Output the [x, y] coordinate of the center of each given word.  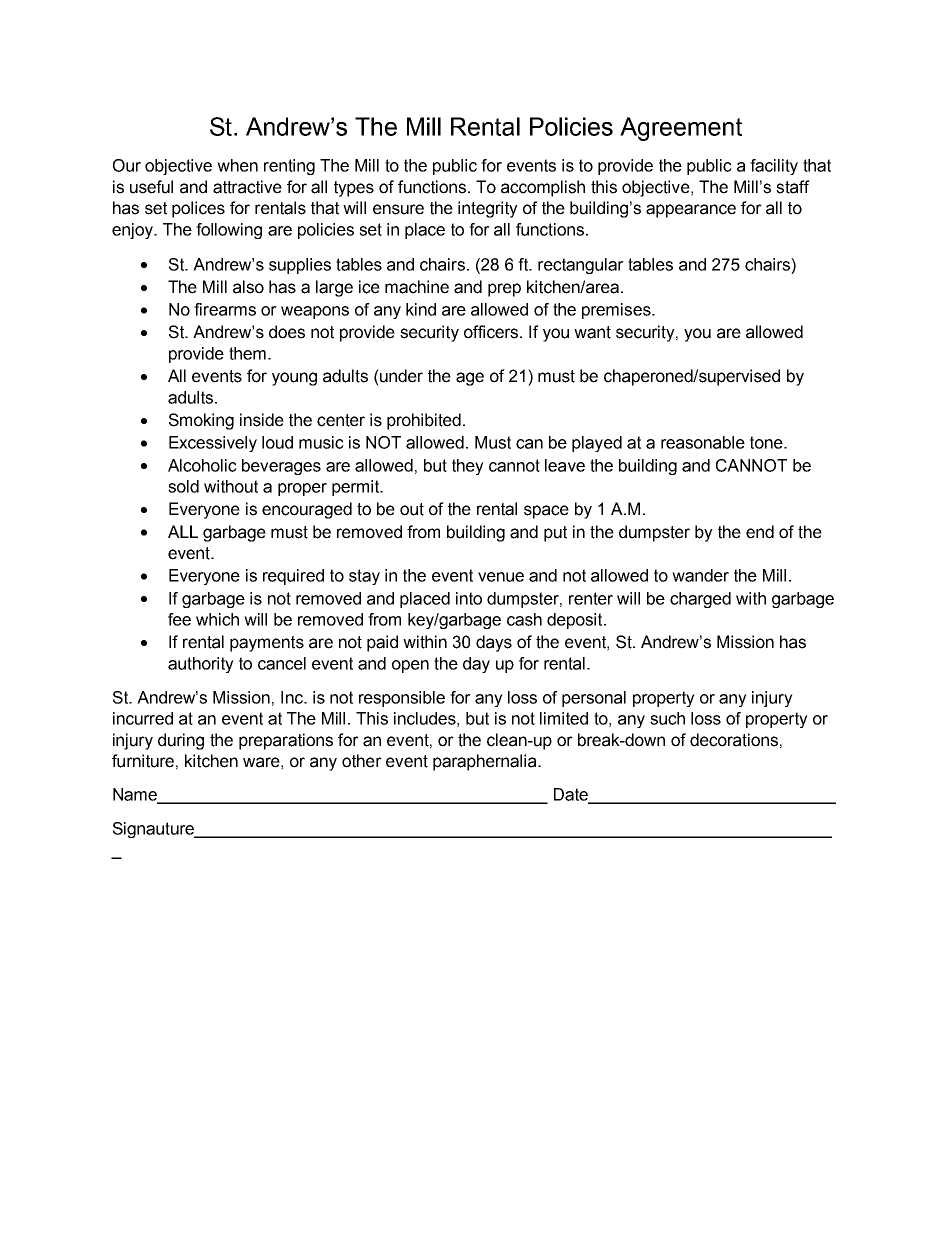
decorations [734, 740]
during [181, 741]
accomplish [543, 188]
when [237, 165]
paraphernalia [486, 762]
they [468, 467]
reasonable [703, 442]
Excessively [213, 444]
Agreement [681, 129]
